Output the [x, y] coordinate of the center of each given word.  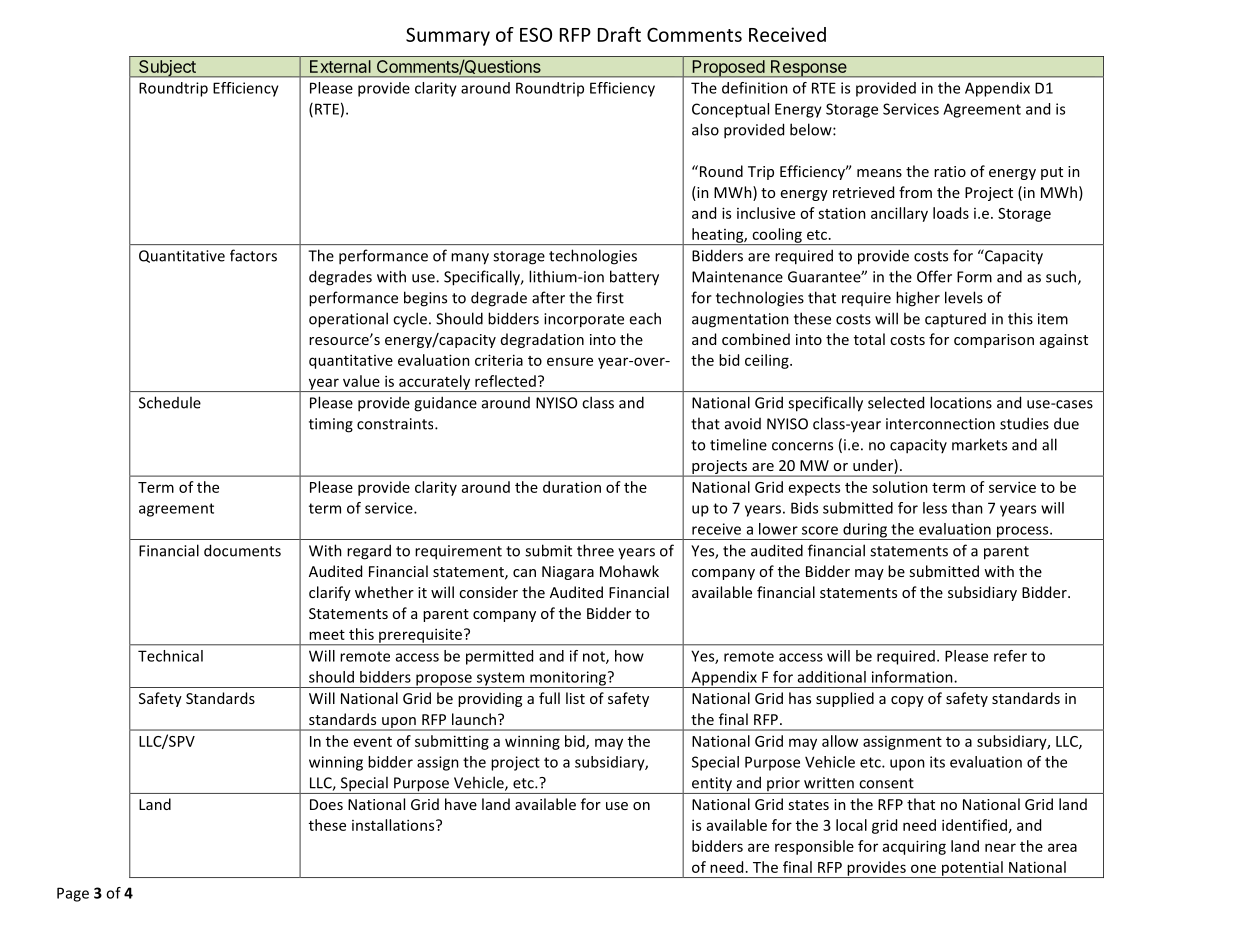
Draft [619, 34]
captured [955, 320]
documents [242, 550]
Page [73, 894]
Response [809, 69]
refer [1010, 656]
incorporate [584, 320]
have [461, 804]
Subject [167, 69]
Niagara [568, 573]
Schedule [170, 402]
